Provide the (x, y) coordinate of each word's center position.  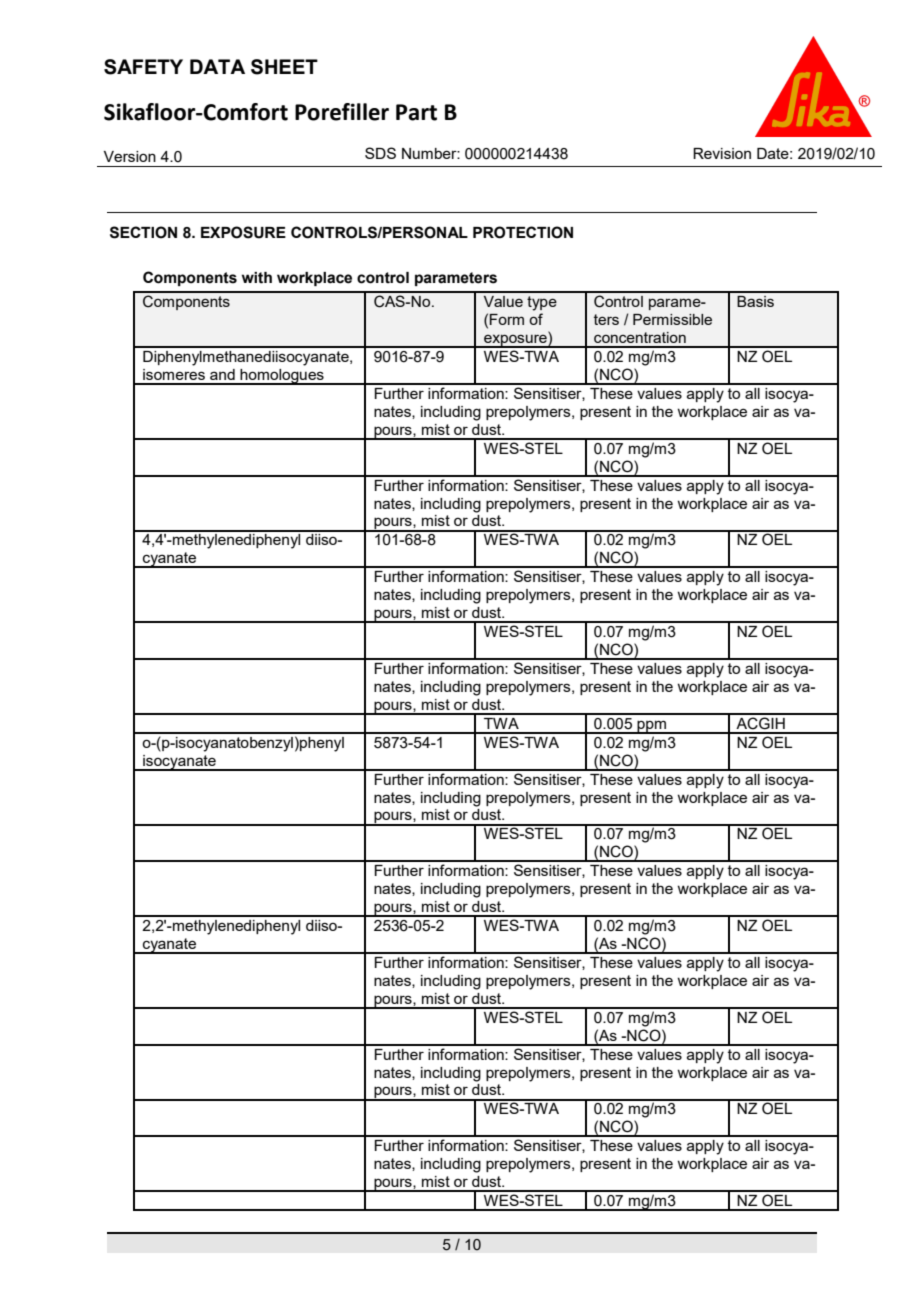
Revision (722, 153)
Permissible (672, 319)
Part (416, 112)
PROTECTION (523, 232)
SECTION (143, 232)
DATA (217, 66)
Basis (755, 301)
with (257, 278)
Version (130, 156)
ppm (651, 727)
